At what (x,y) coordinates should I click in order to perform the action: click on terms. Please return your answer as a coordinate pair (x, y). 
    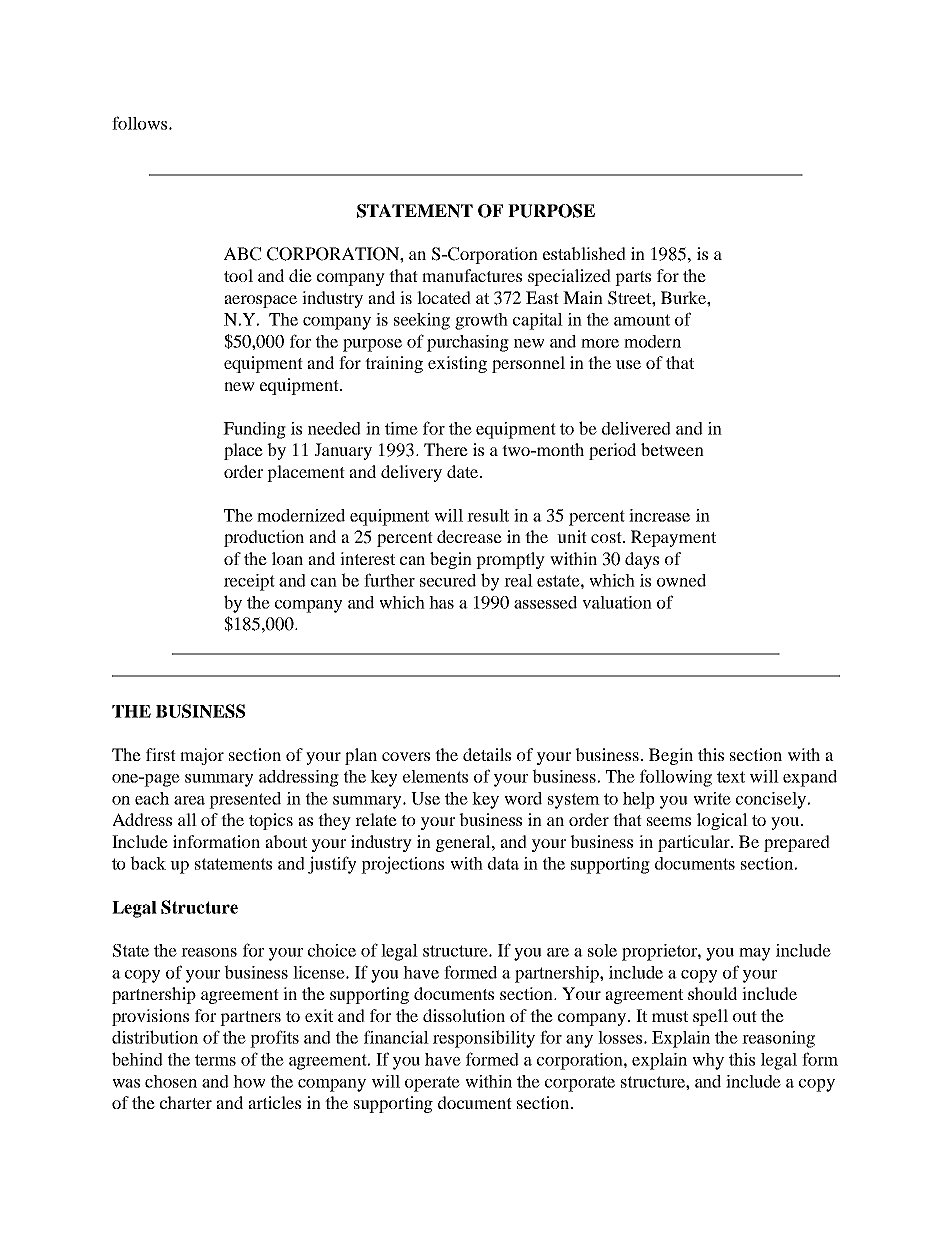
    Looking at the image, I should click on (215, 1060).
